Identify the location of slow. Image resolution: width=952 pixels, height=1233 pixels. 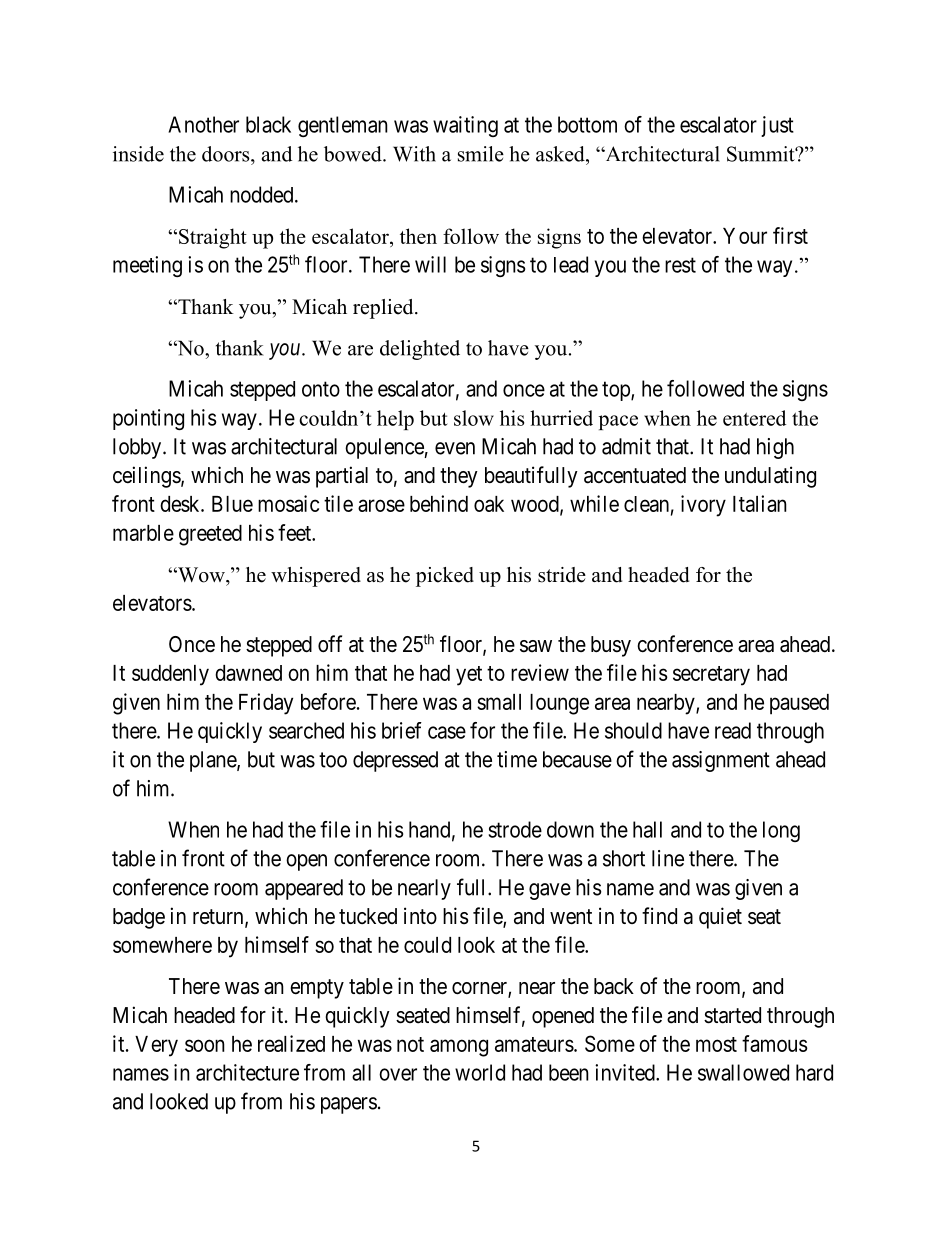
(474, 418).
